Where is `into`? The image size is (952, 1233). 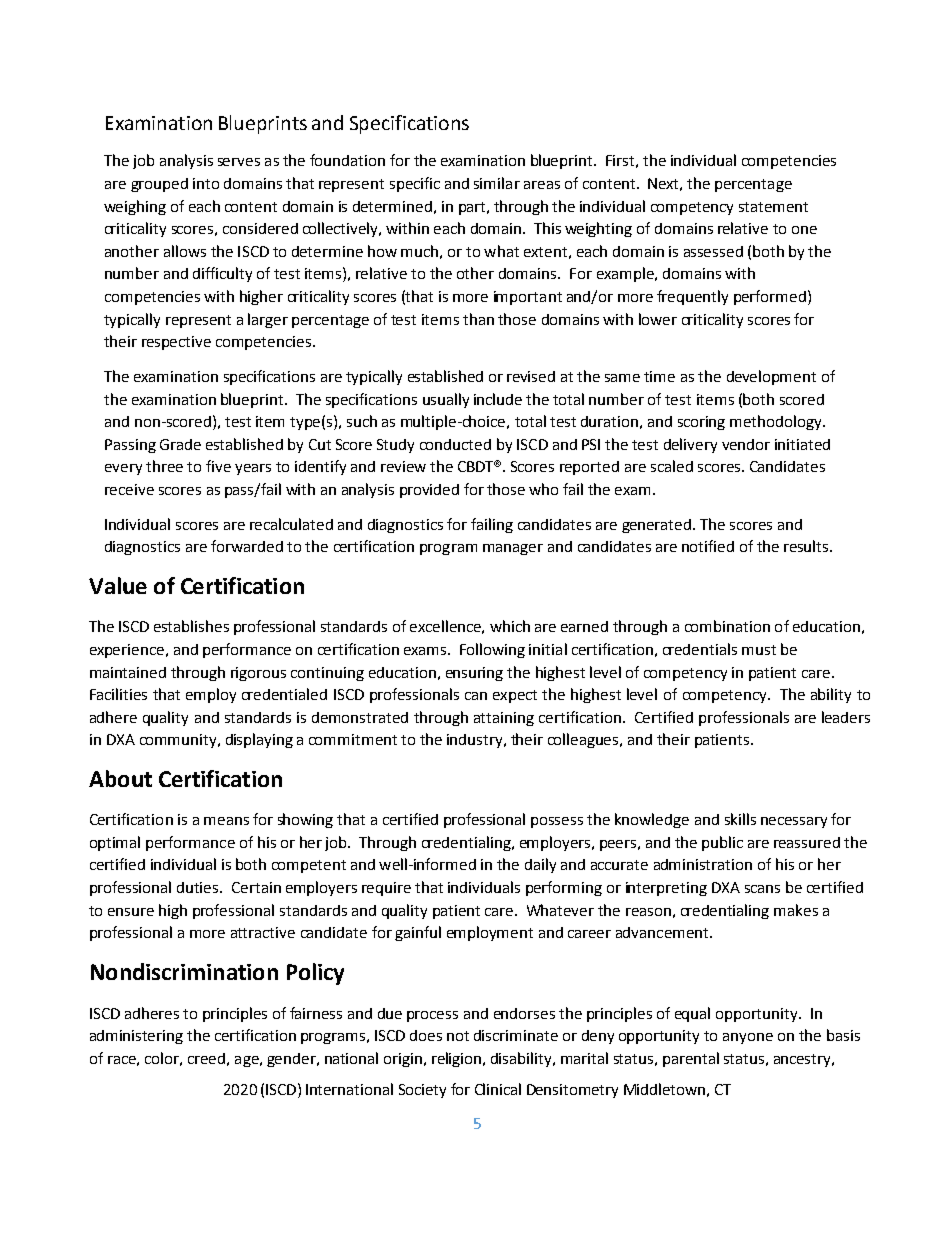 into is located at coordinates (206, 183).
